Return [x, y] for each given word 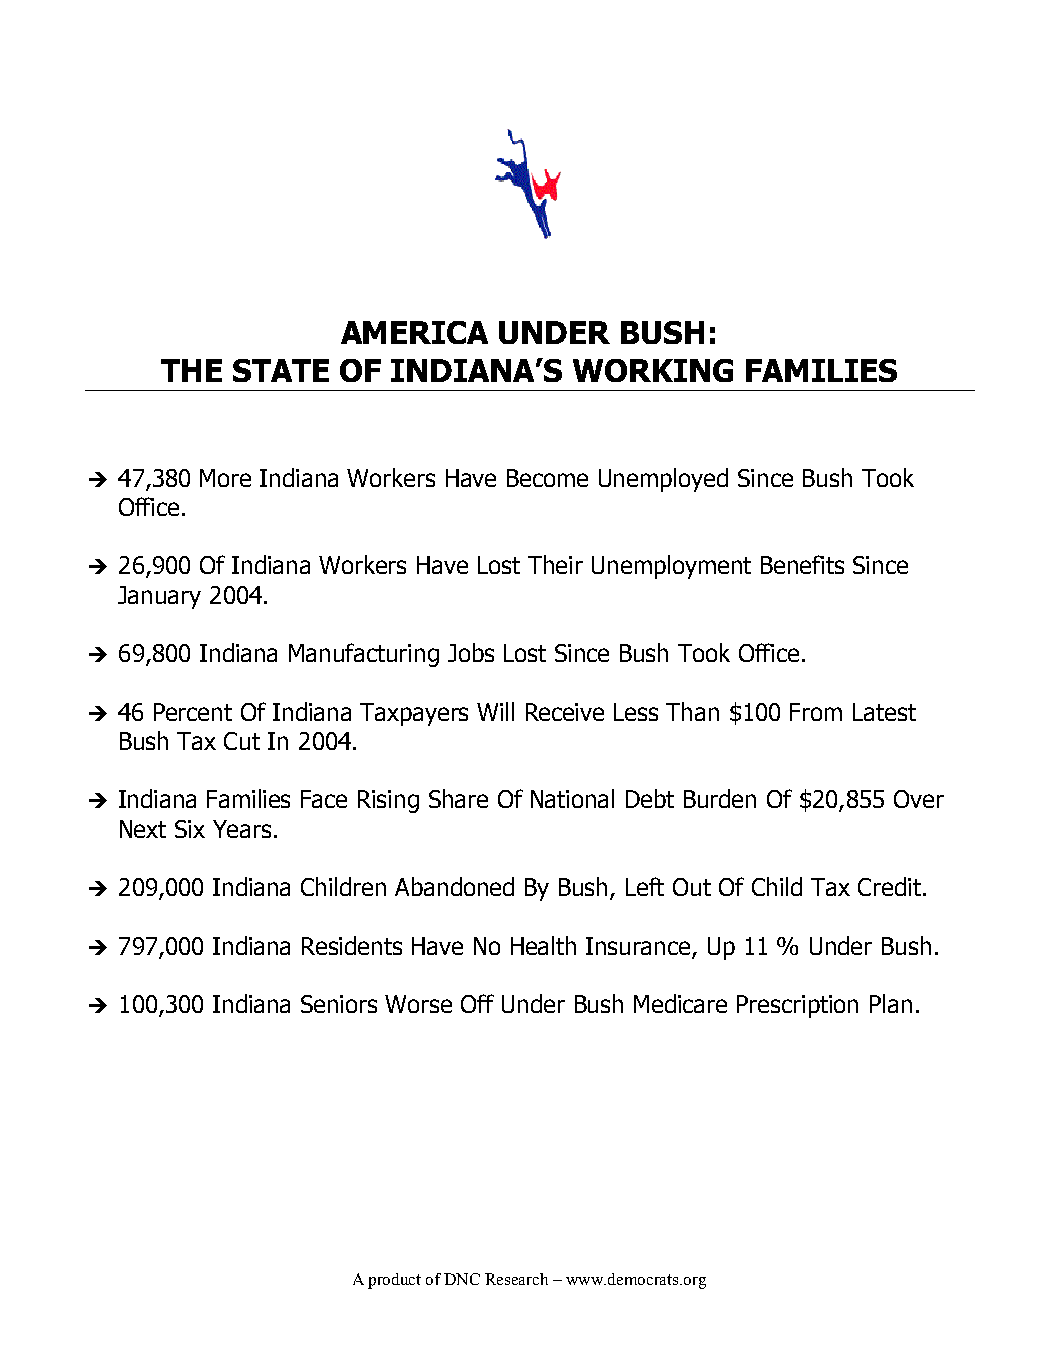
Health [543, 945]
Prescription [797, 1006]
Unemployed [663, 480]
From [816, 712]
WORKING [653, 370]
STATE [281, 370]
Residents [352, 945]
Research [516, 1279]
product [394, 1281]
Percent [193, 712]
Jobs [471, 652]
